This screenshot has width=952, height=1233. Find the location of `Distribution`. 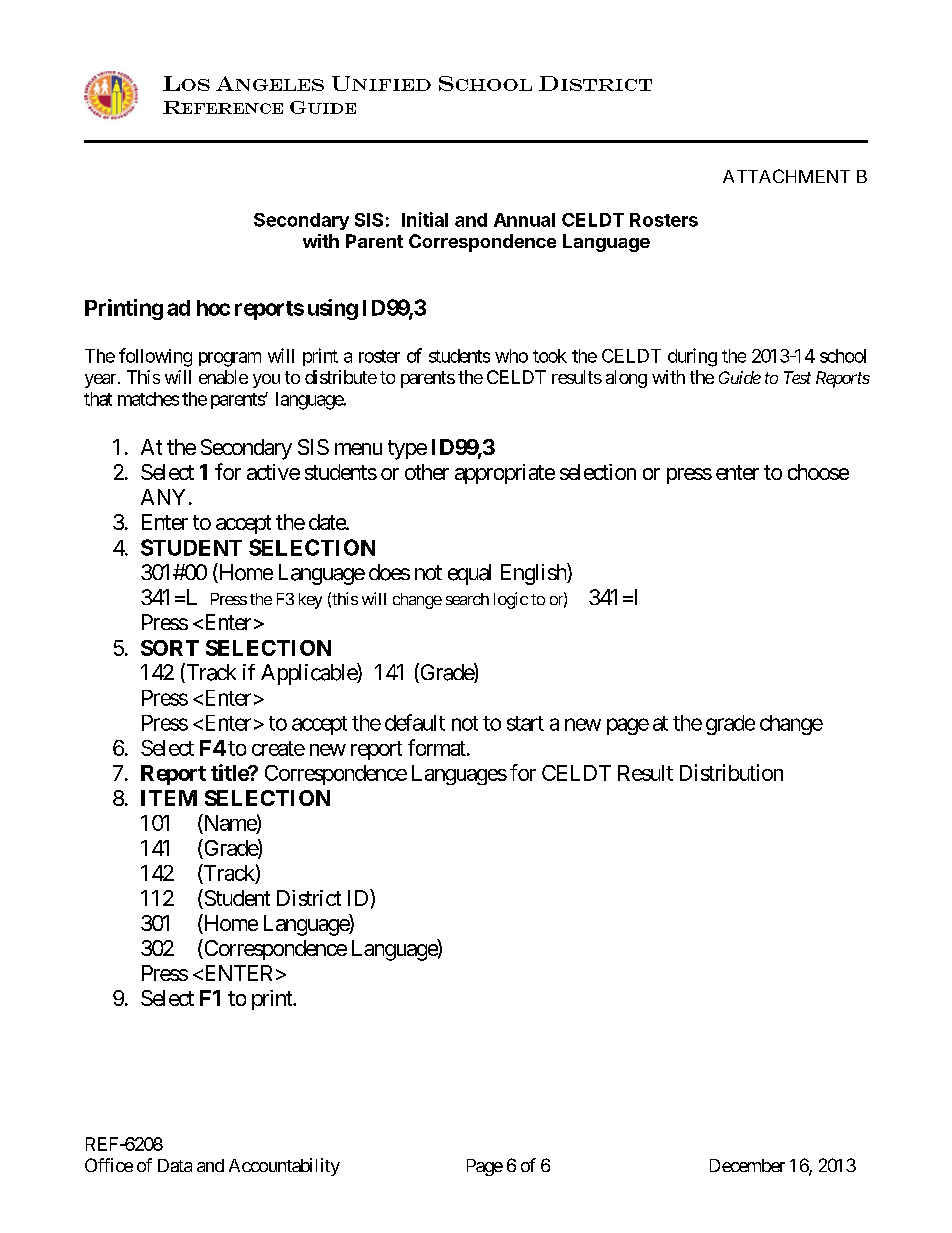

Distribution is located at coordinates (731, 772).
